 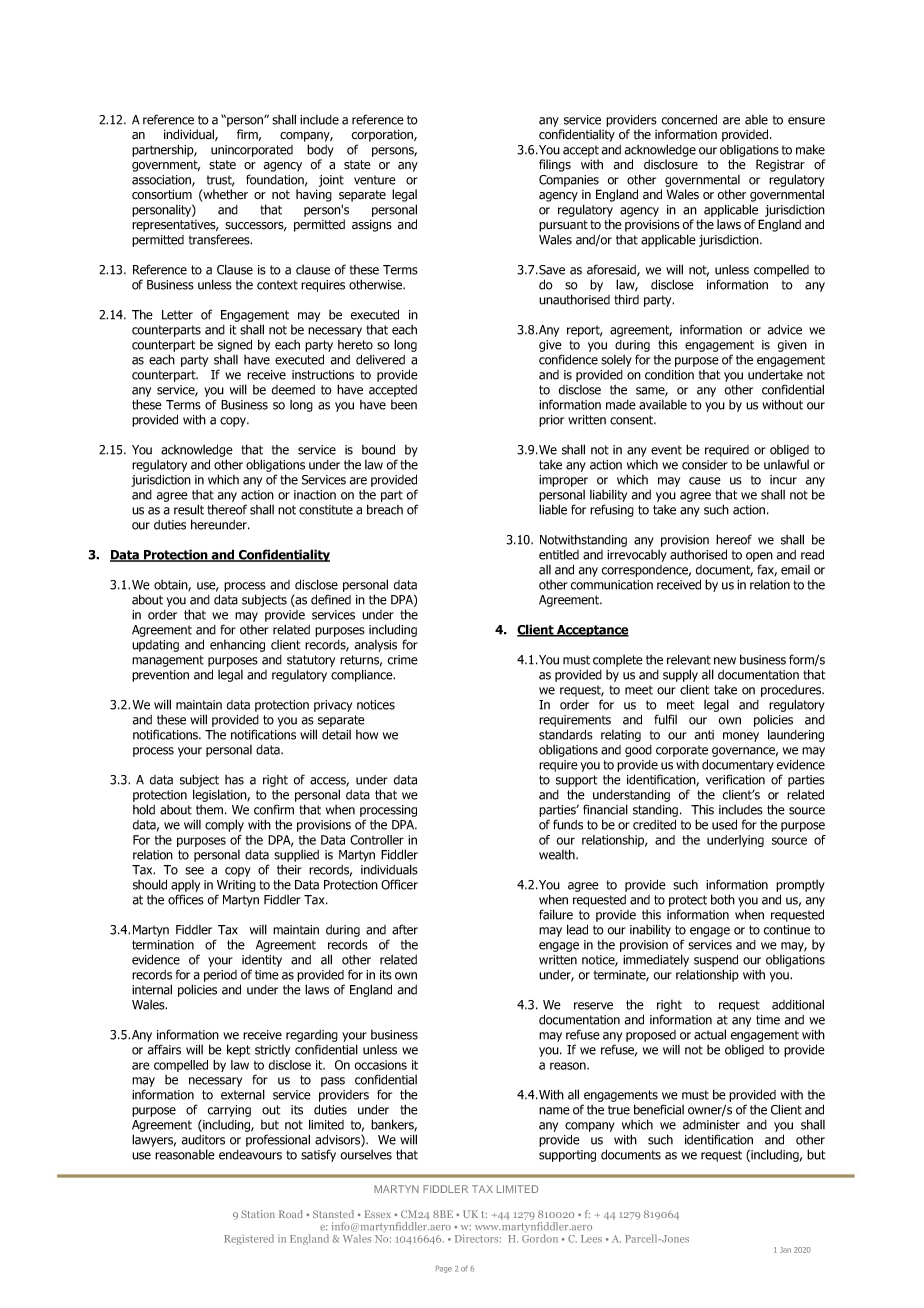 I want to click on Registered, so click(x=249, y=1239).
